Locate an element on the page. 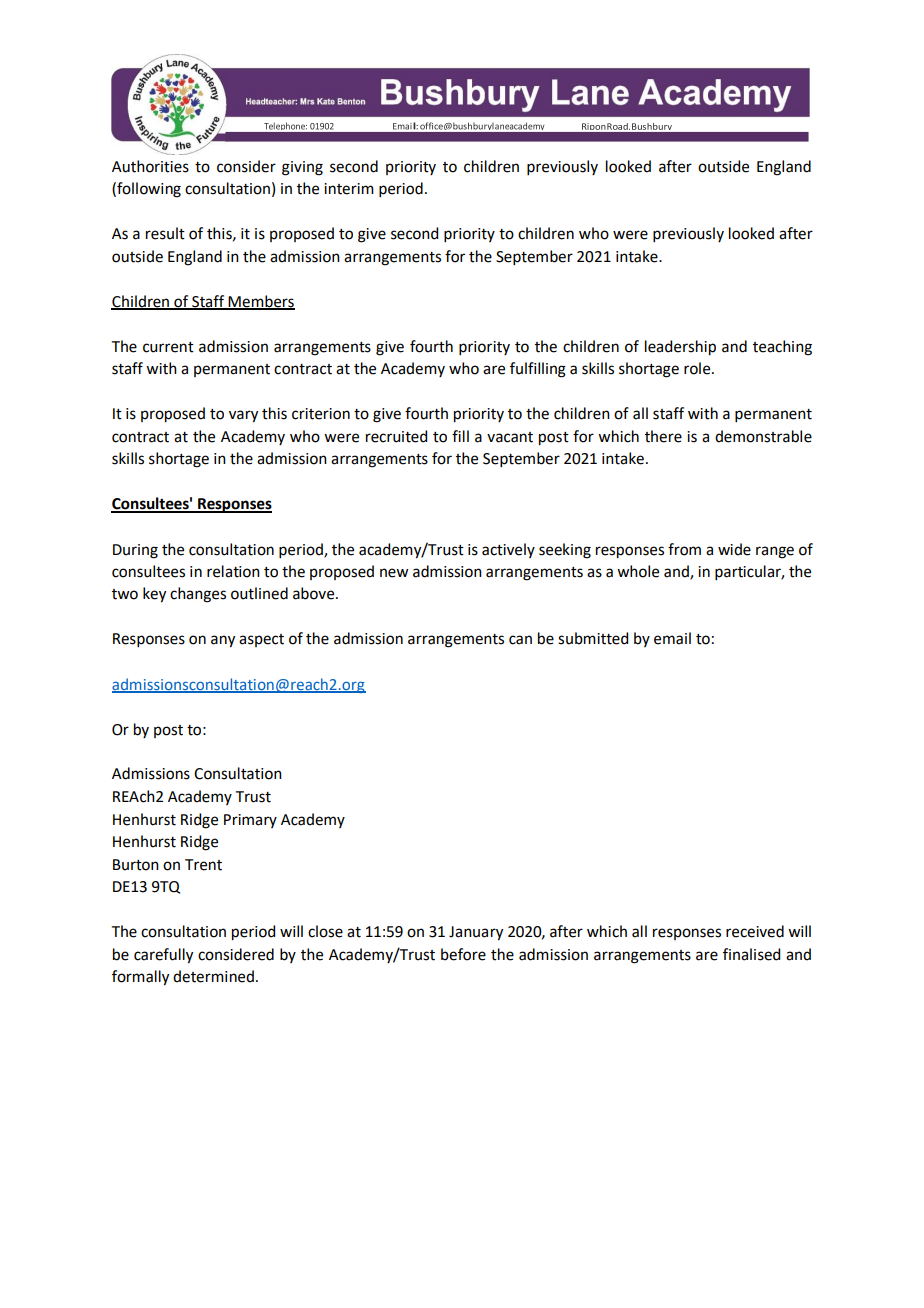 The width and height of the image is (924, 1308). submitted is located at coordinates (593, 638).
